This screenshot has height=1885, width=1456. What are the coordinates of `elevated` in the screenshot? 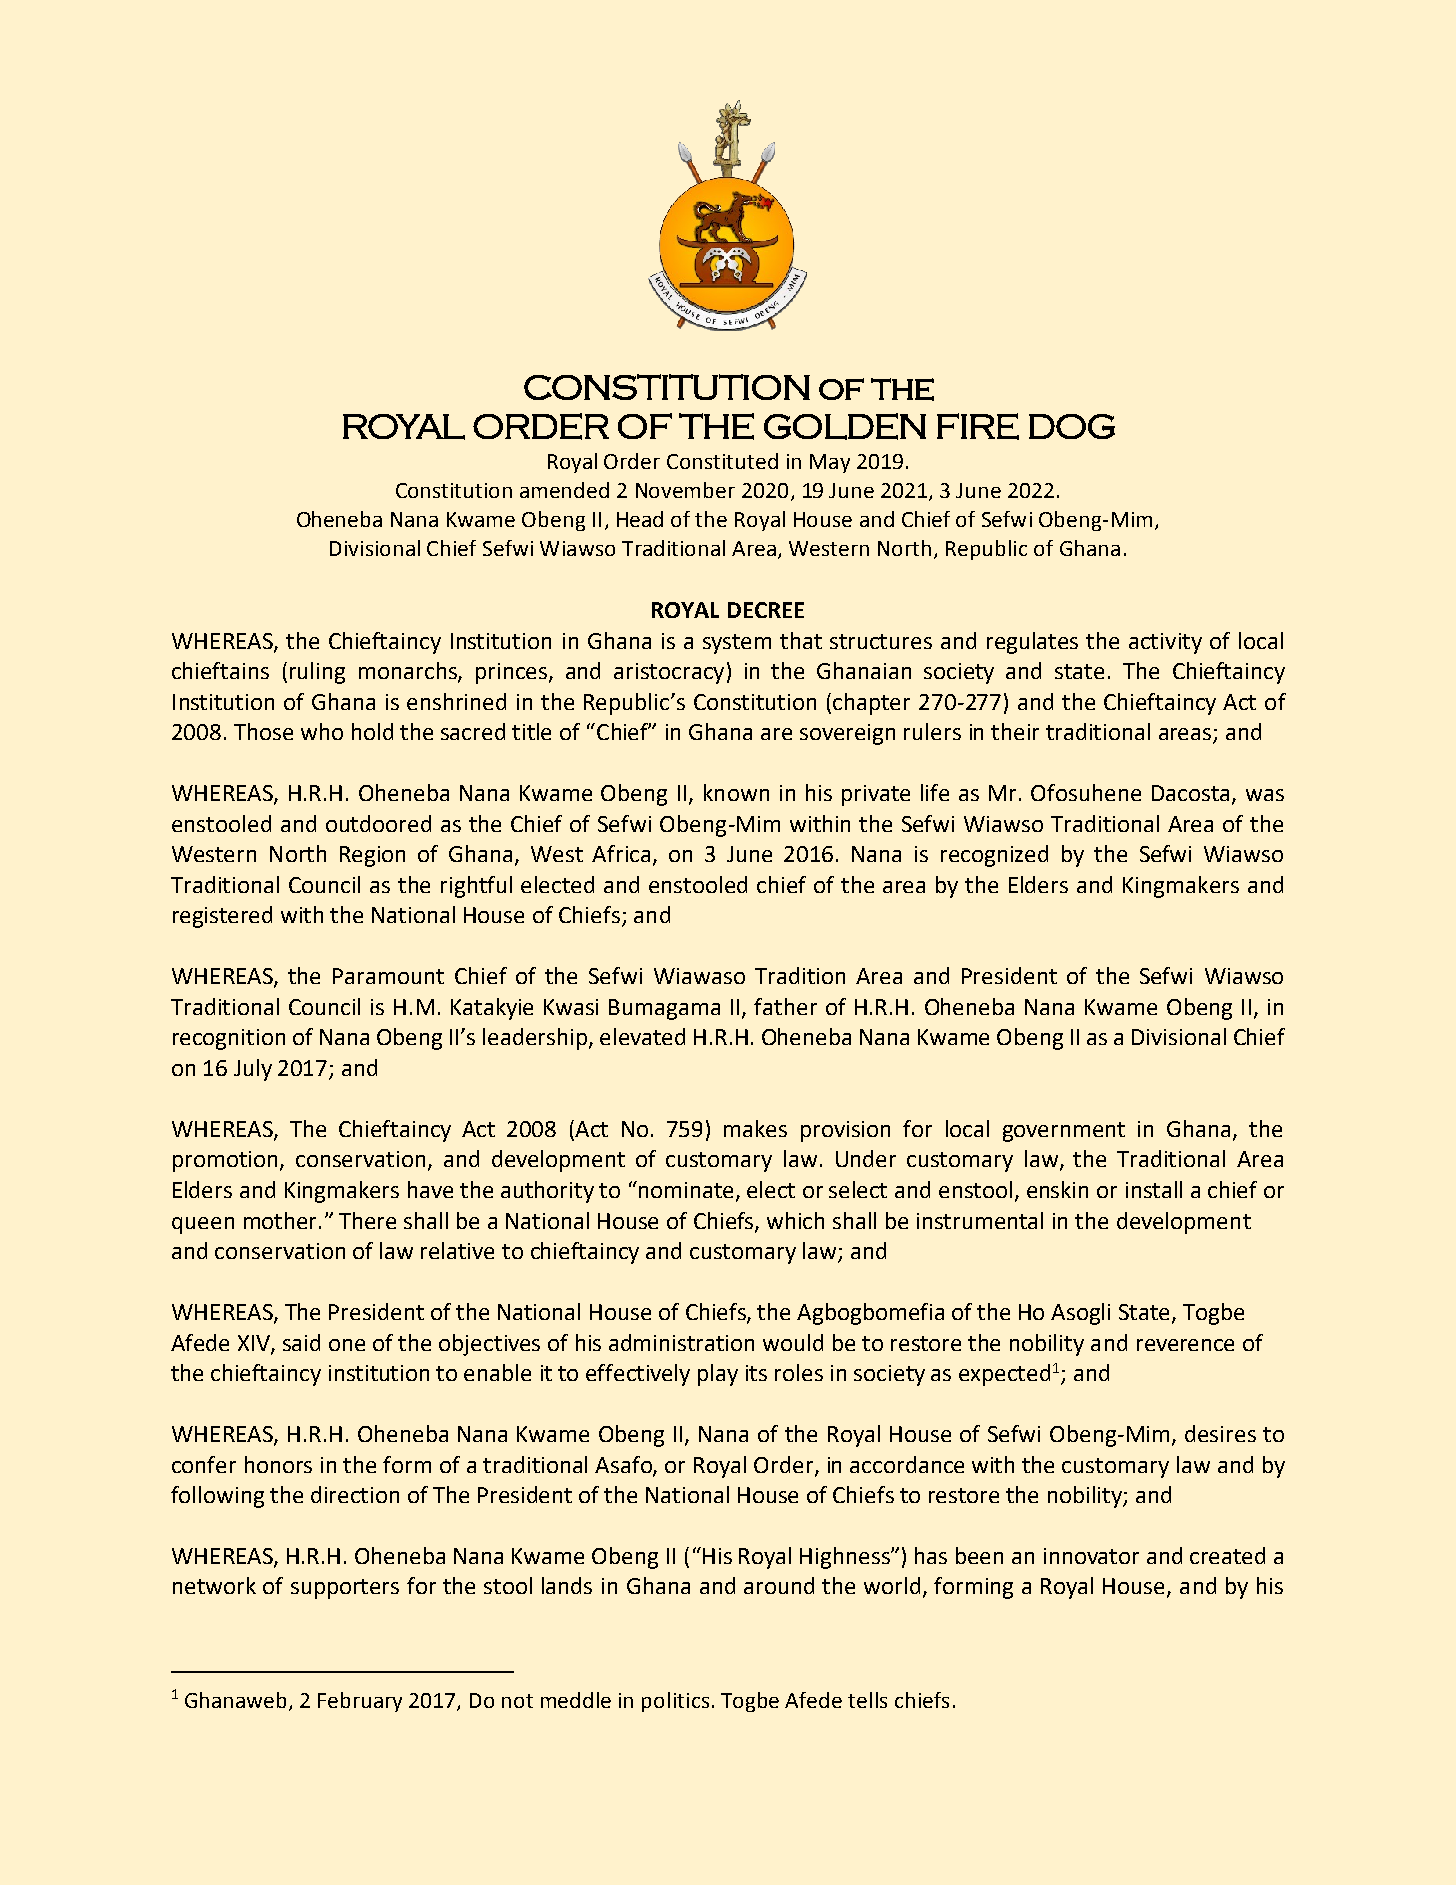 It's located at (642, 1036).
